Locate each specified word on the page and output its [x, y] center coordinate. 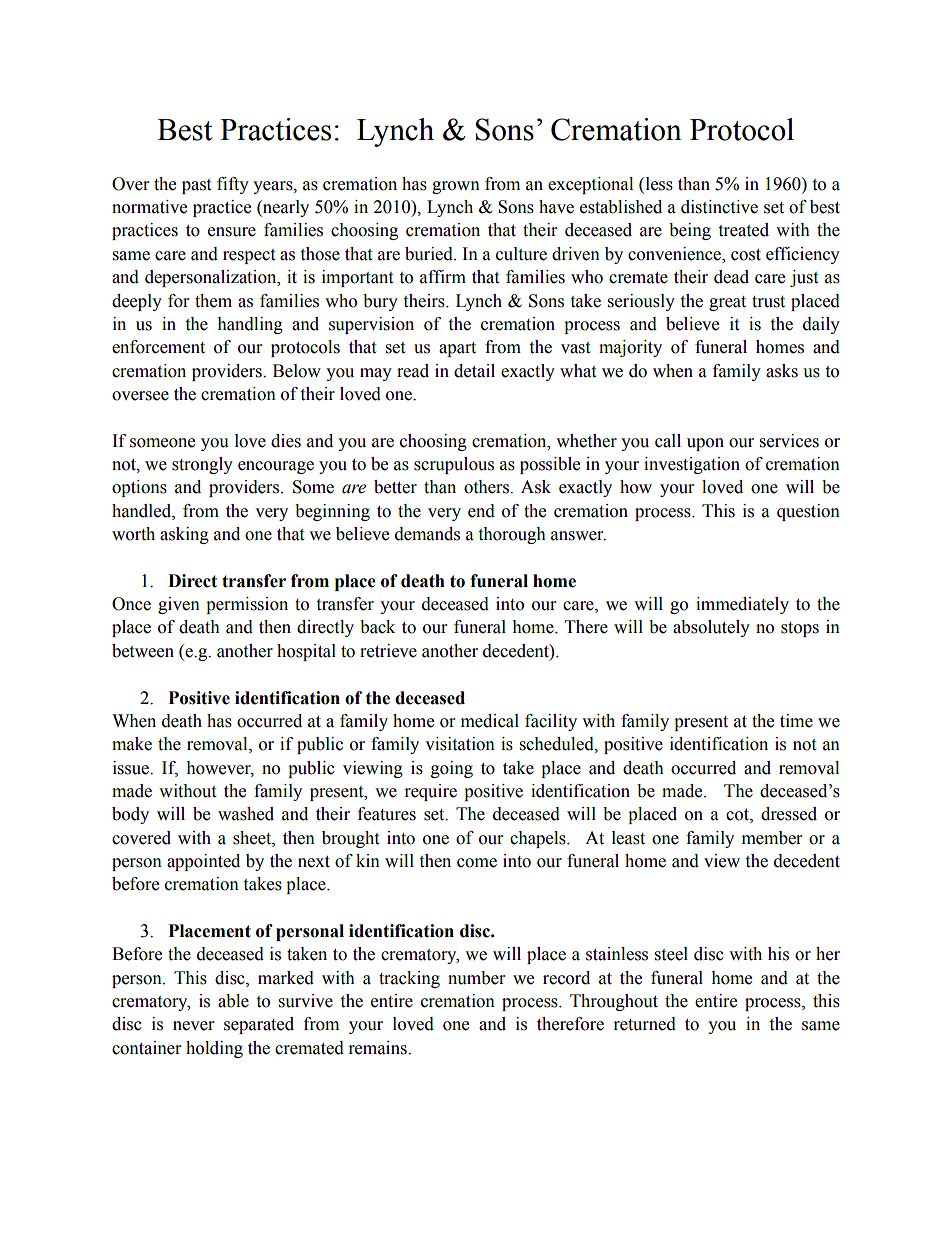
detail [474, 371]
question [808, 512]
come [477, 863]
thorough [512, 535]
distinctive [719, 207]
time [796, 721]
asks [782, 371]
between [143, 651]
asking [184, 535]
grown [456, 187]
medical [490, 721]
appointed [203, 862]
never [193, 1026]
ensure [232, 232]
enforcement [158, 347]
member [772, 838]
